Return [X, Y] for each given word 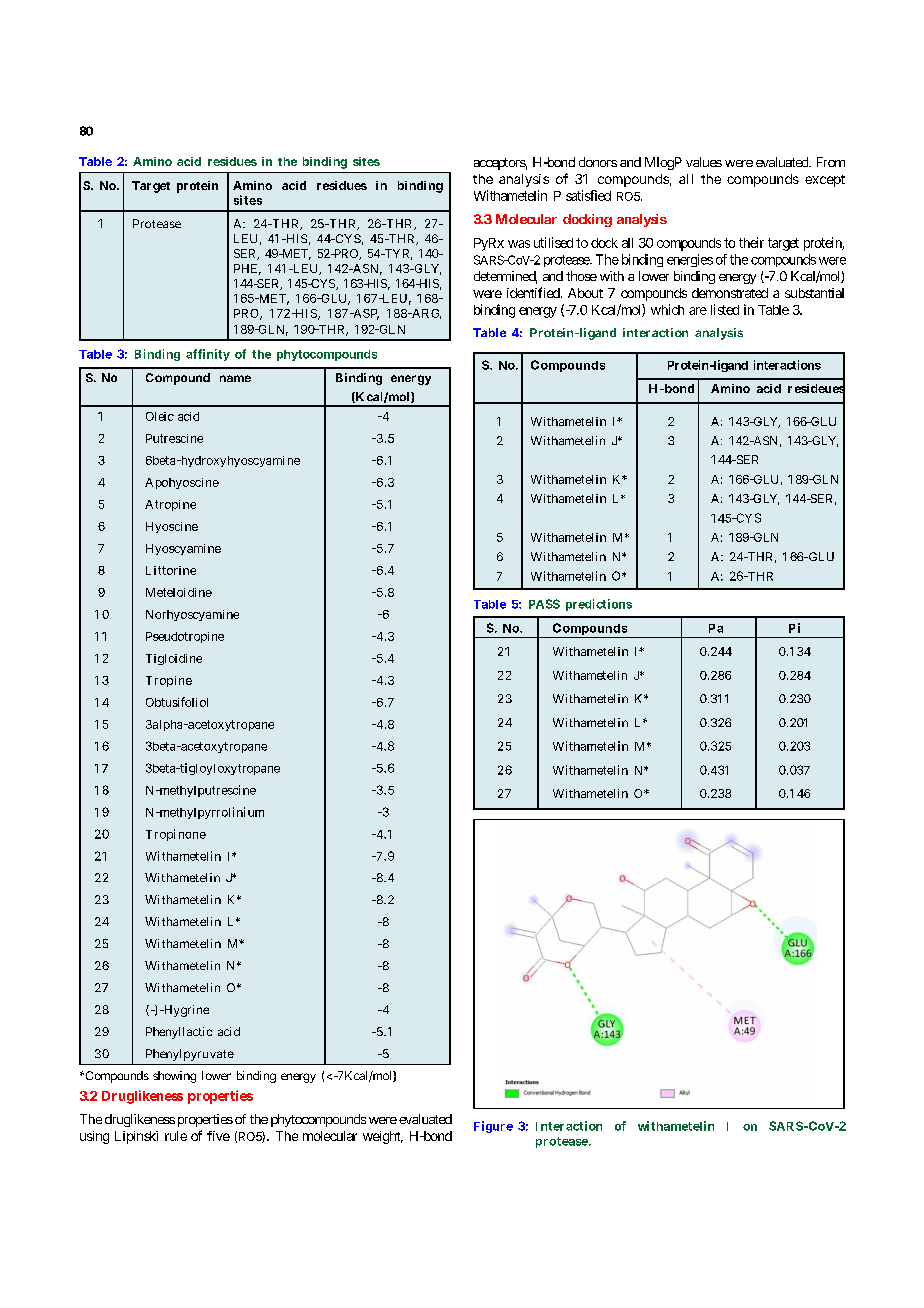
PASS [544, 604]
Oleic [160, 416]
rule [176, 1136]
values [704, 162]
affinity [208, 355]
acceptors [500, 164]
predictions [599, 605]
